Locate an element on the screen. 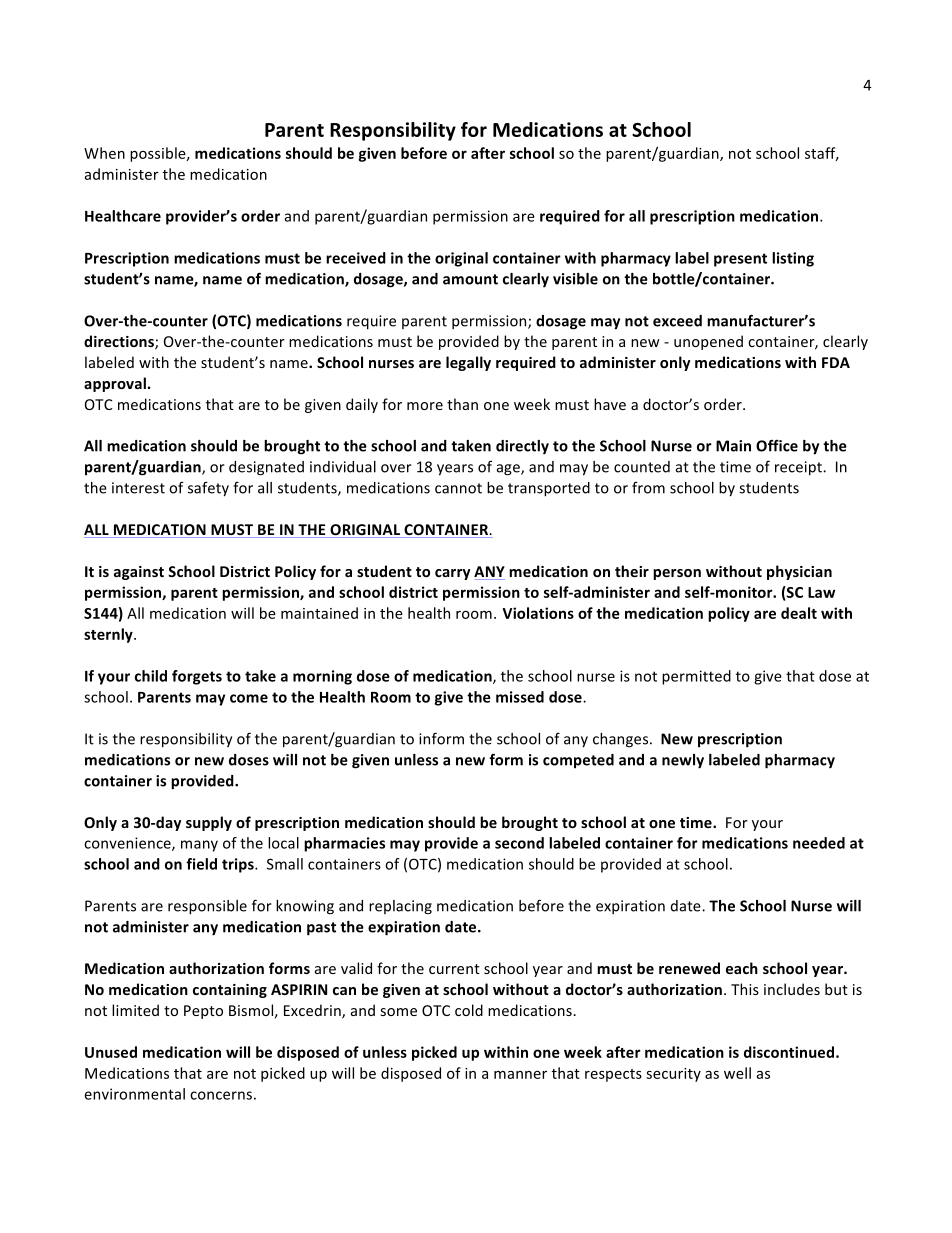 This screenshot has width=952, height=1233. concerns is located at coordinates (221, 1095).
